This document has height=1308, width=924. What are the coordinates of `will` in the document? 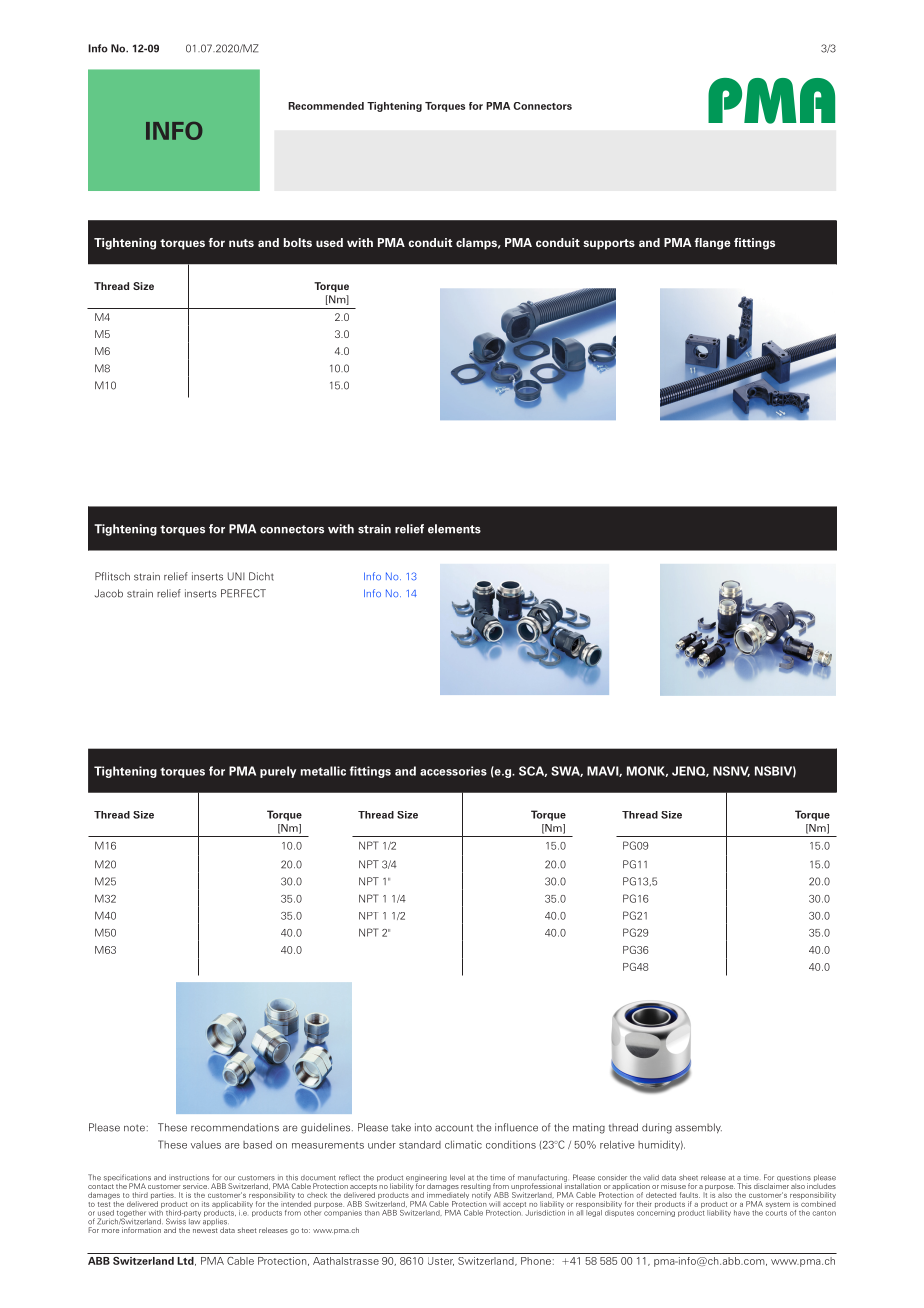 It's located at (494, 1204).
